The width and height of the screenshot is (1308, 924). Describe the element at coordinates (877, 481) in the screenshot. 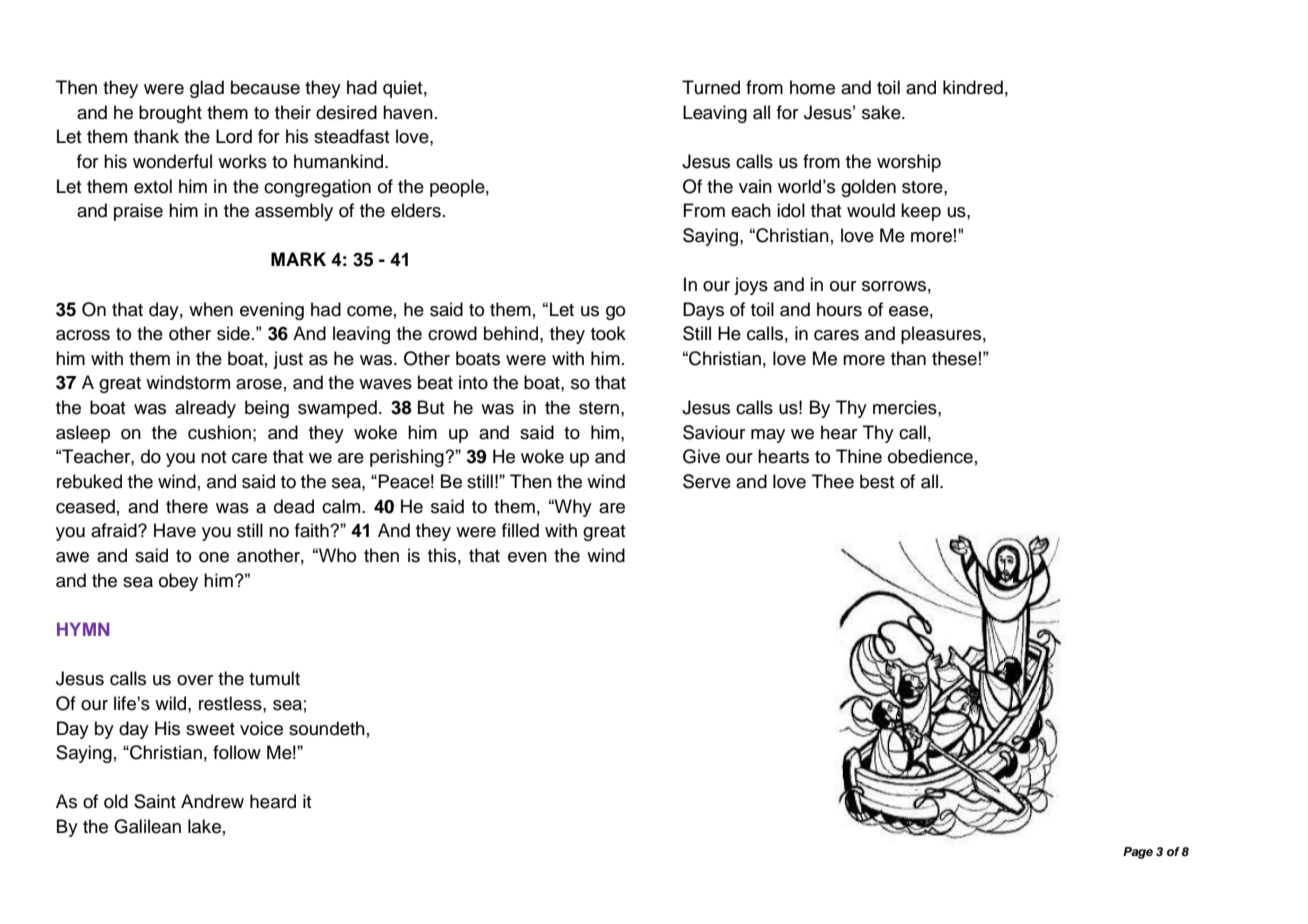

I see `best` at that location.
